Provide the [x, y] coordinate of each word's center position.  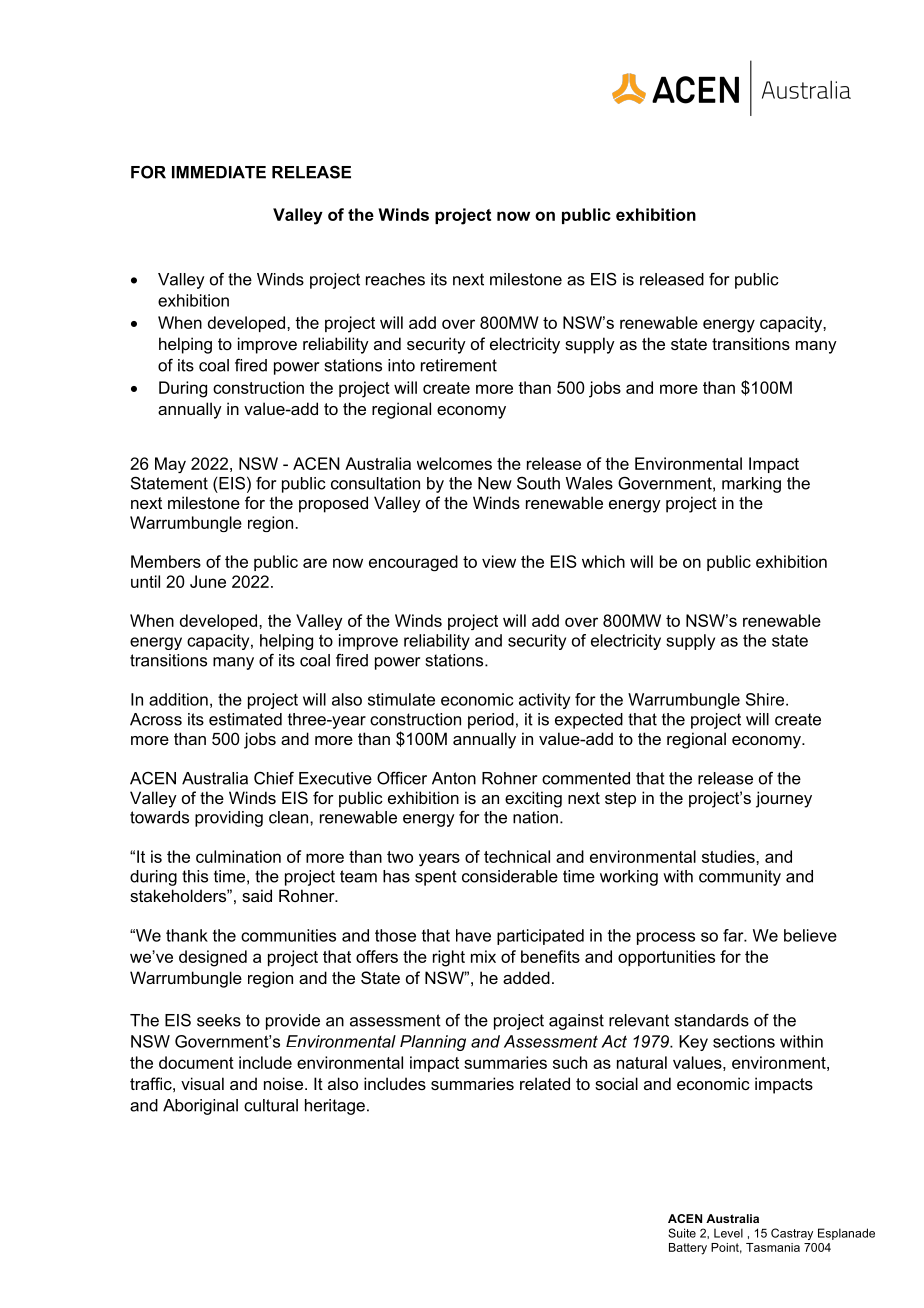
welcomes [454, 463]
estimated [245, 719]
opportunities [666, 958]
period [491, 721]
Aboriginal [200, 1107]
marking [751, 485]
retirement [459, 365]
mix [483, 956]
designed [213, 958]
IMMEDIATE [219, 172]
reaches [395, 279]
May [170, 465]
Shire [766, 699]
